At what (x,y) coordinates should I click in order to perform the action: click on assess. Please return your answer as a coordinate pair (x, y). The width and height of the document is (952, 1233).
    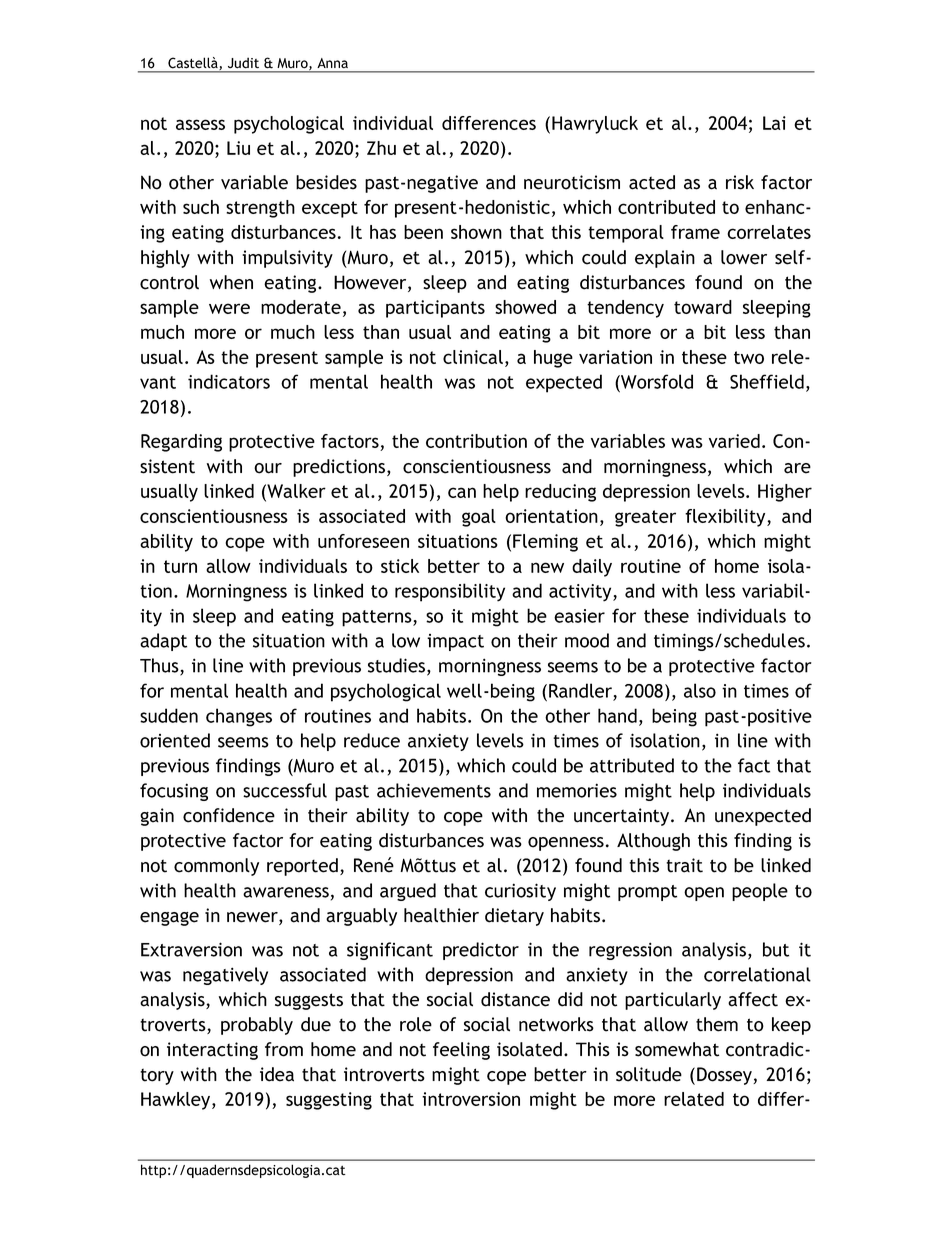
    Looking at the image, I should click on (200, 124).
